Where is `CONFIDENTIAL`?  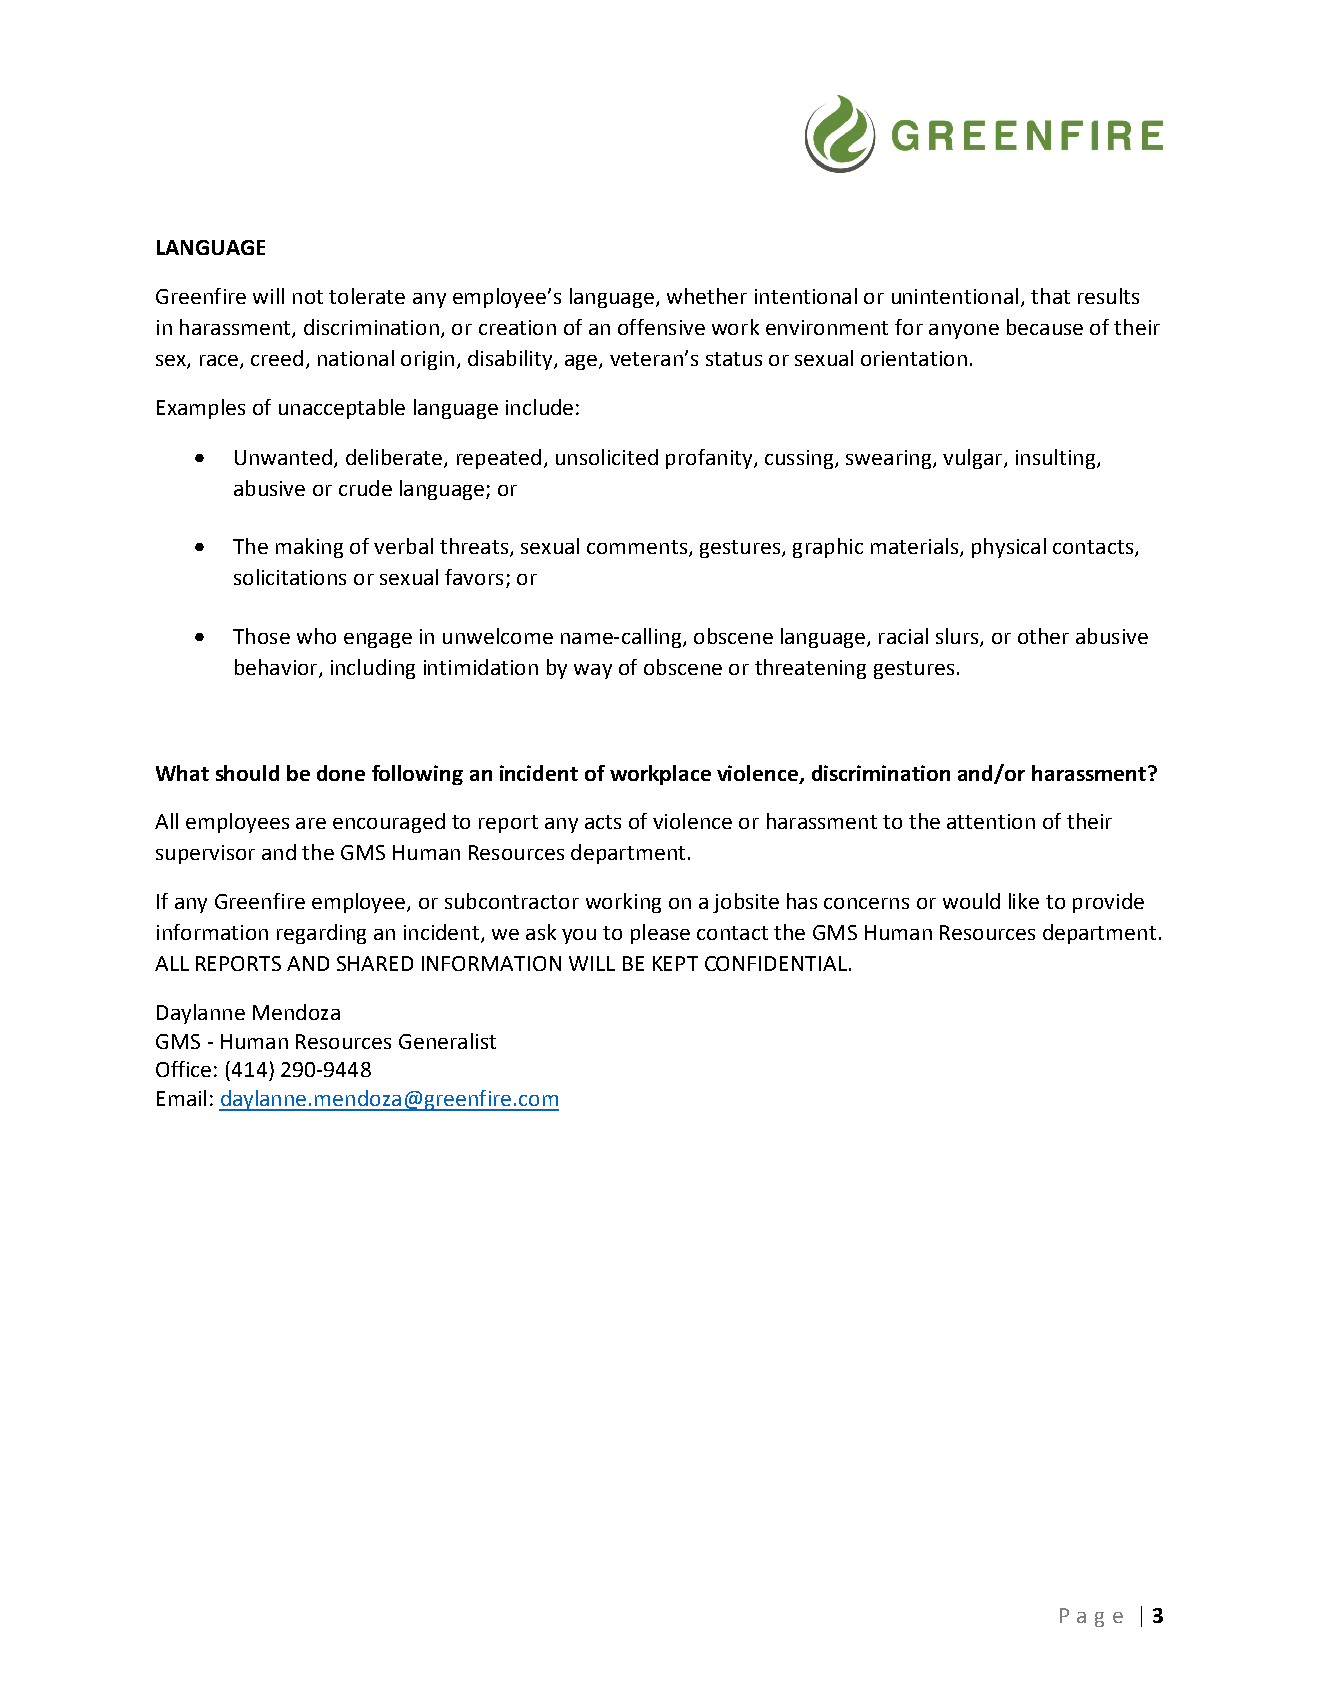 CONFIDENTIAL is located at coordinates (776, 963).
